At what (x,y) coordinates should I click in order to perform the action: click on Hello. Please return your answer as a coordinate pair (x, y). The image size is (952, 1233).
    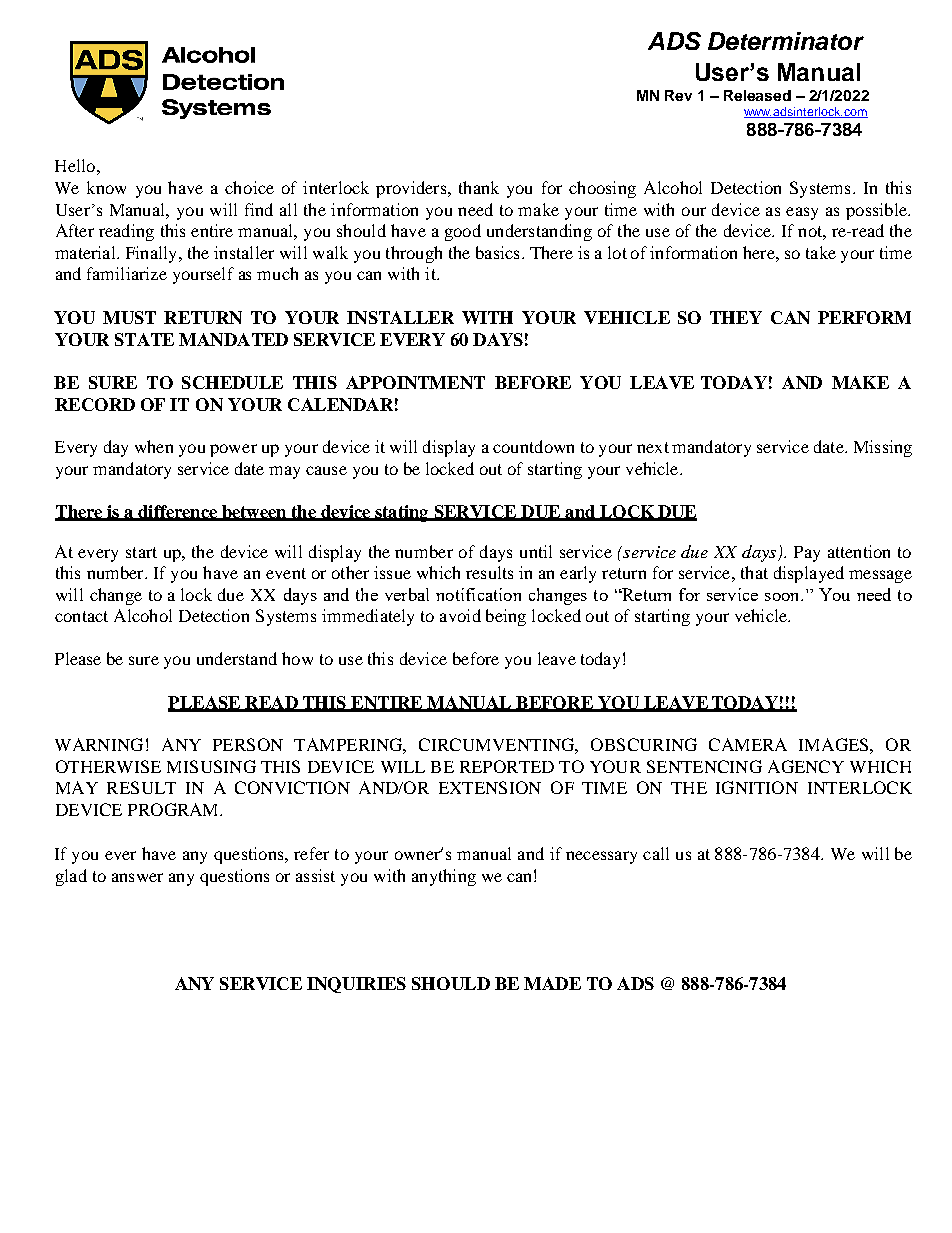
    Looking at the image, I should click on (75, 165).
